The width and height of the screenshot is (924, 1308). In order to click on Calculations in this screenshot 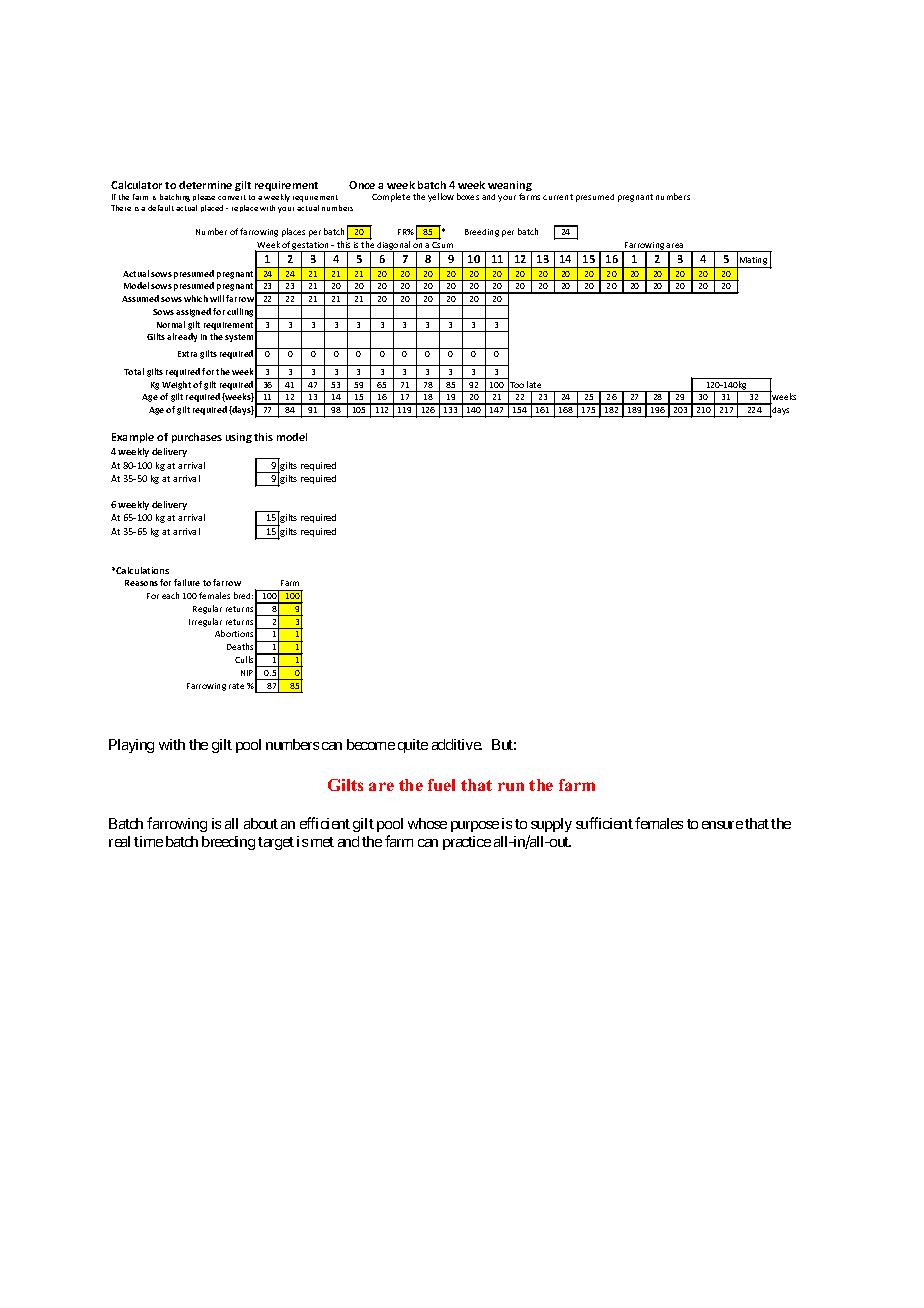, I will do `click(142, 570)`.
